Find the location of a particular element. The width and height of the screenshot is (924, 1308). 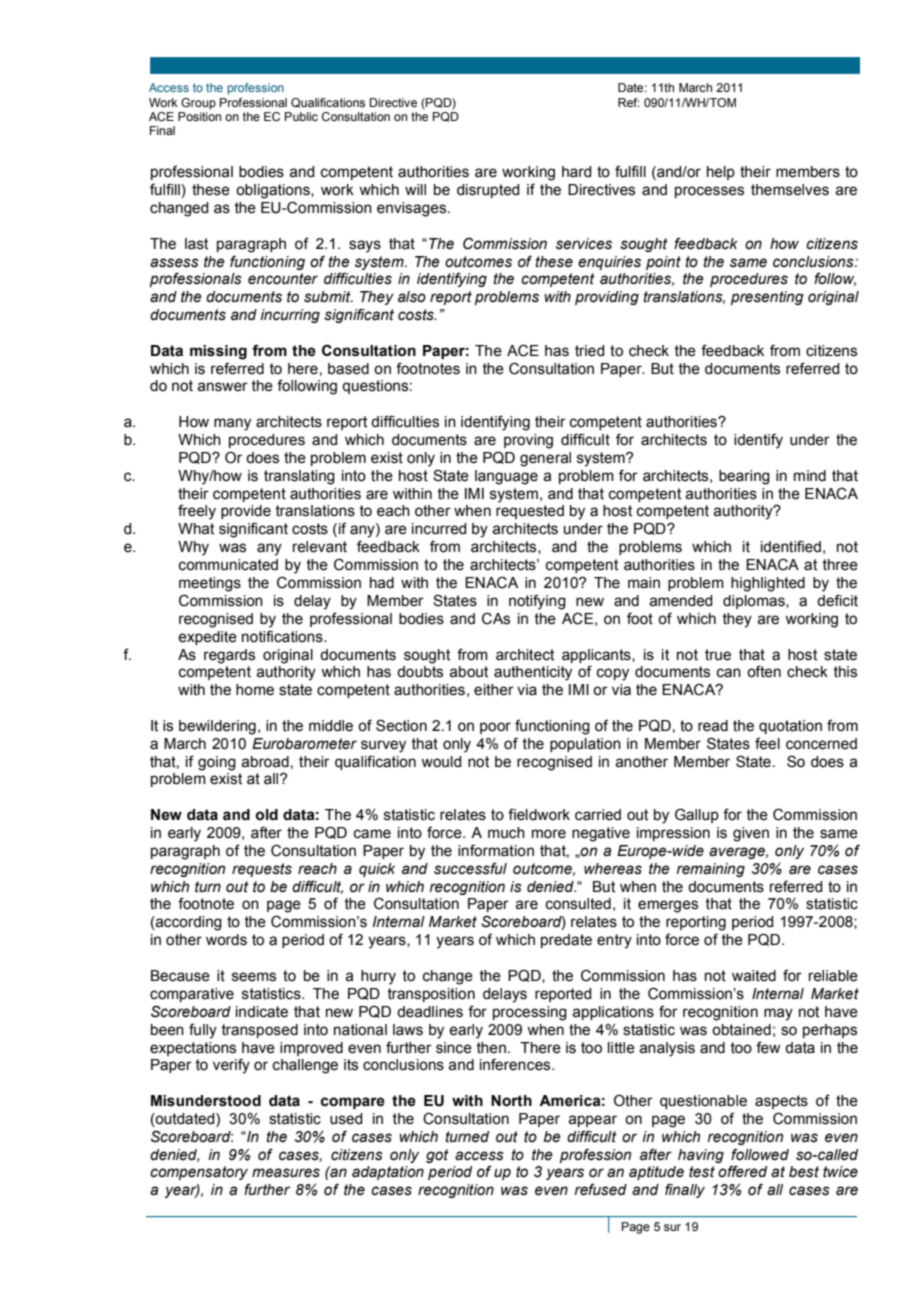

measures is located at coordinates (286, 1173).
